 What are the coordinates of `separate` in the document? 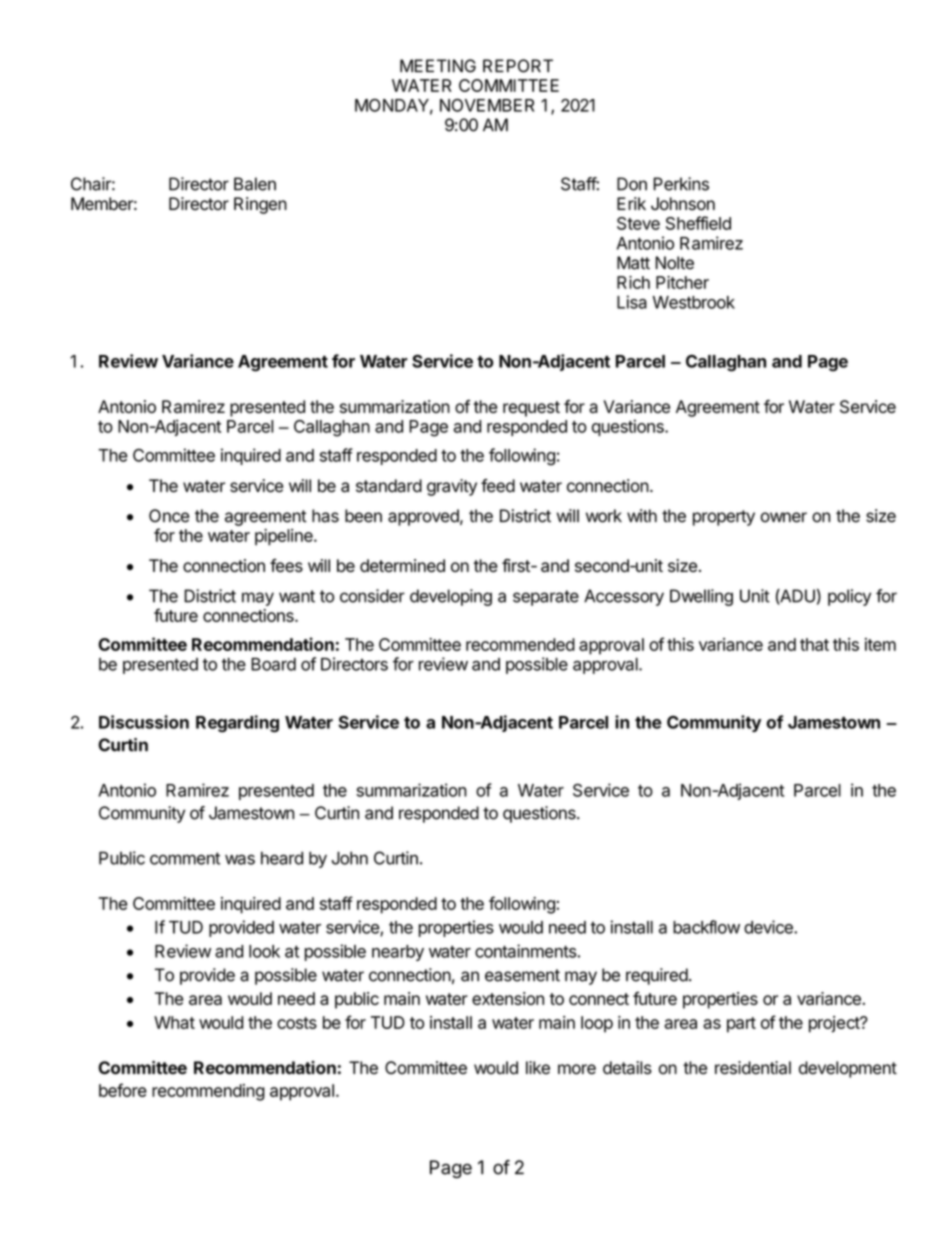 It's located at (546, 598).
